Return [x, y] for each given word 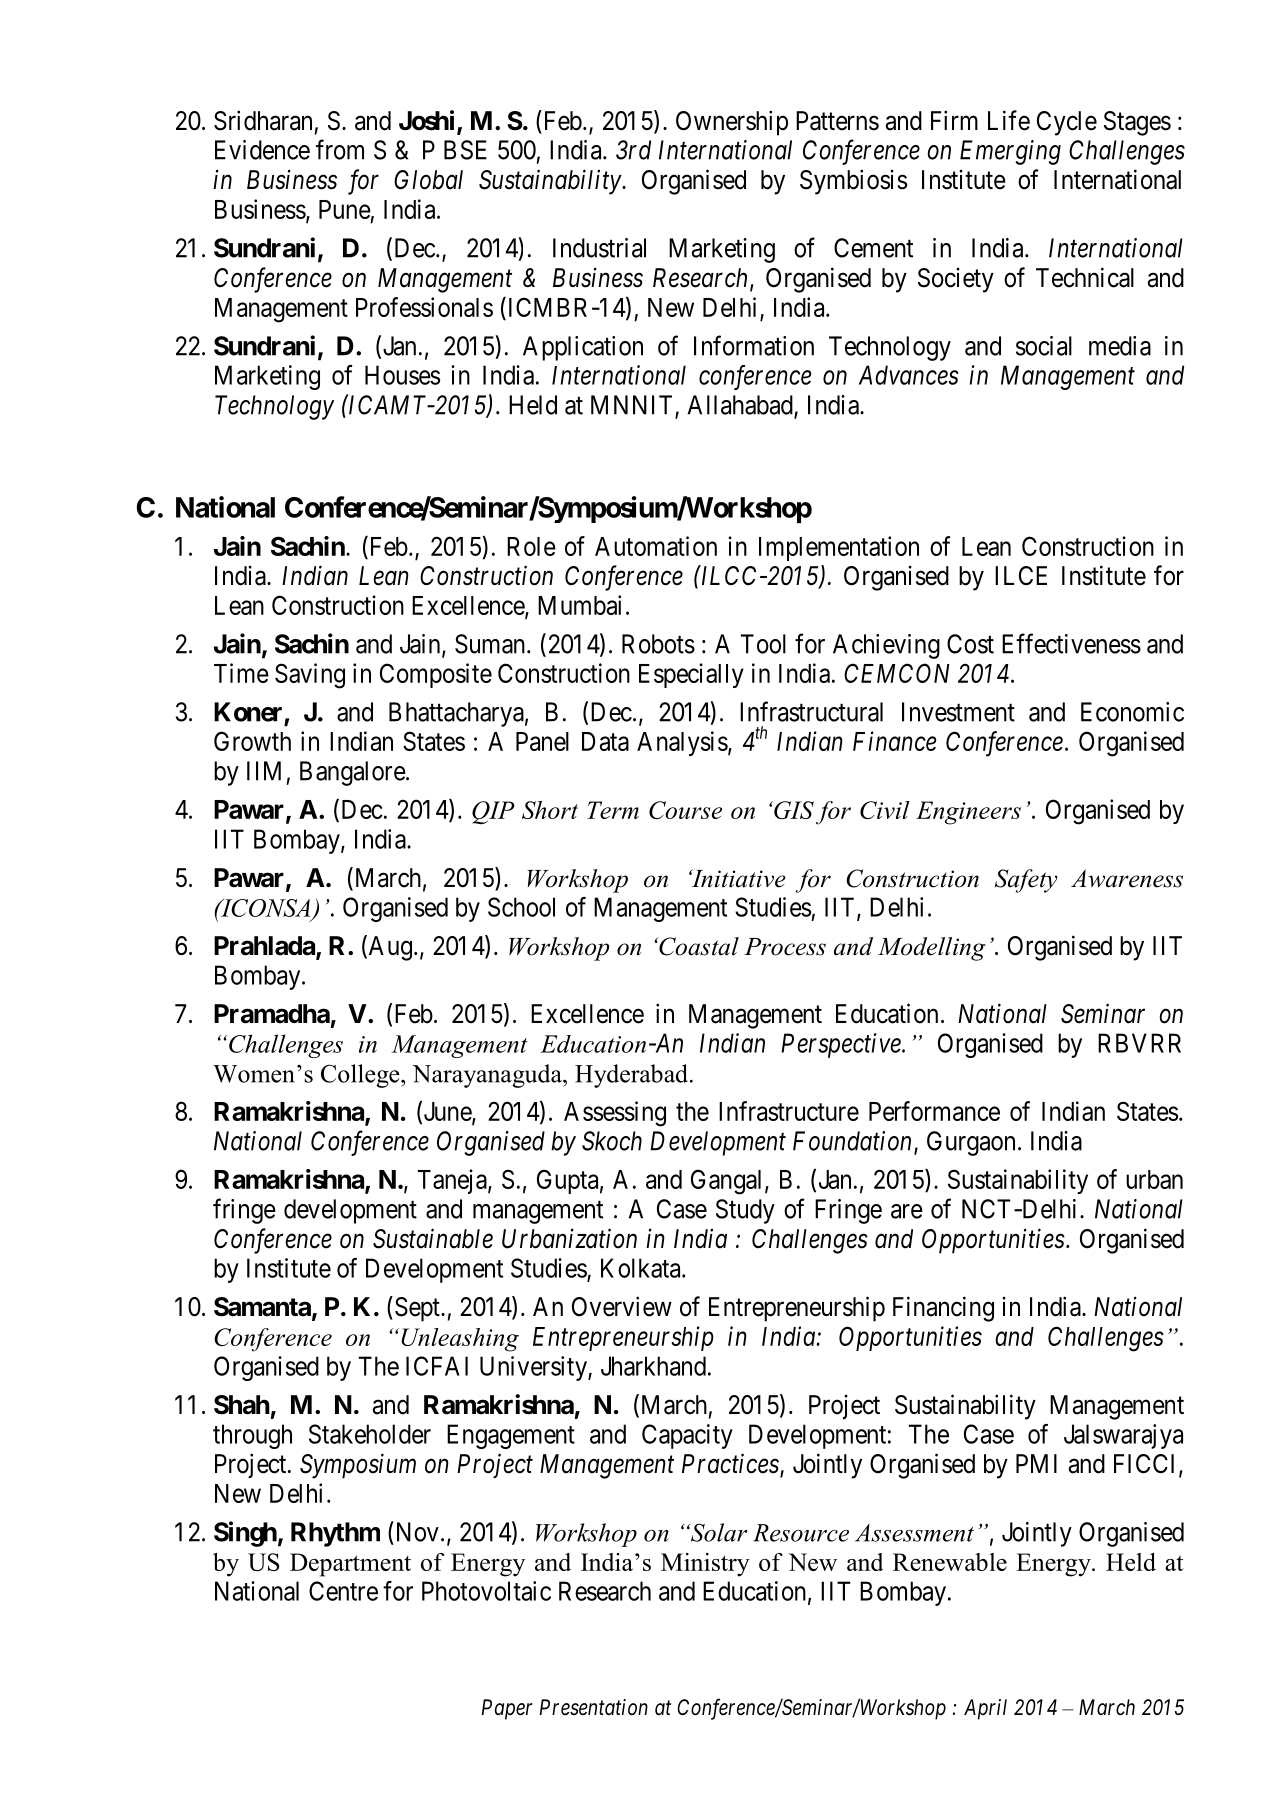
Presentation [594, 1707]
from [340, 149]
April [985, 1709]
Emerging [1010, 152]
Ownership [732, 123]
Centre [343, 1591]
